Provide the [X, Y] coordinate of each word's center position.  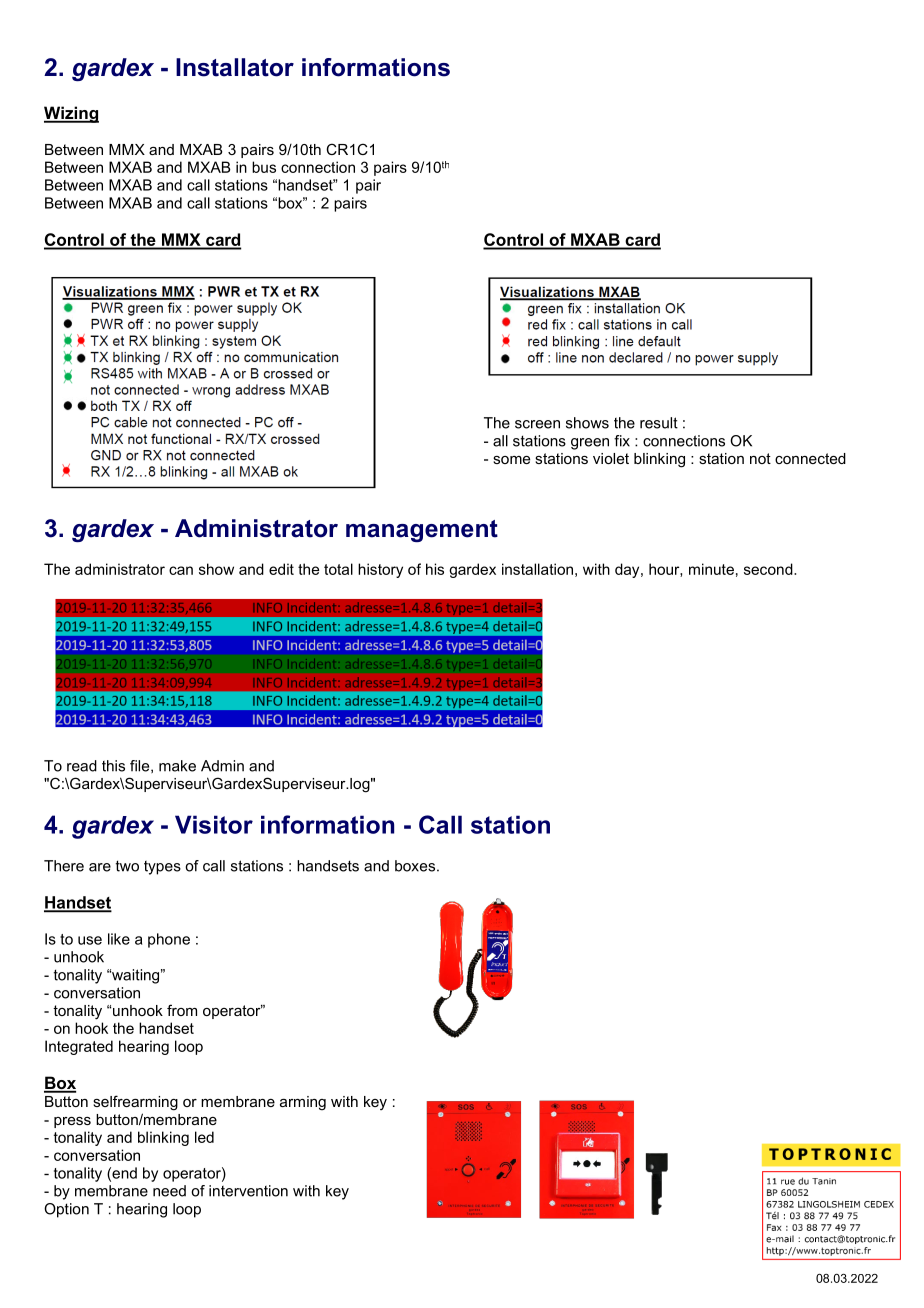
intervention [248, 1191]
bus [264, 167]
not [760, 458]
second [769, 569]
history [380, 570]
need [169, 1191]
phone [169, 940]
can [181, 570]
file [141, 766]
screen [537, 424]
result [659, 423]
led [204, 1137]
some [511, 460]
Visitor [214, 824]
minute [711, 569]
